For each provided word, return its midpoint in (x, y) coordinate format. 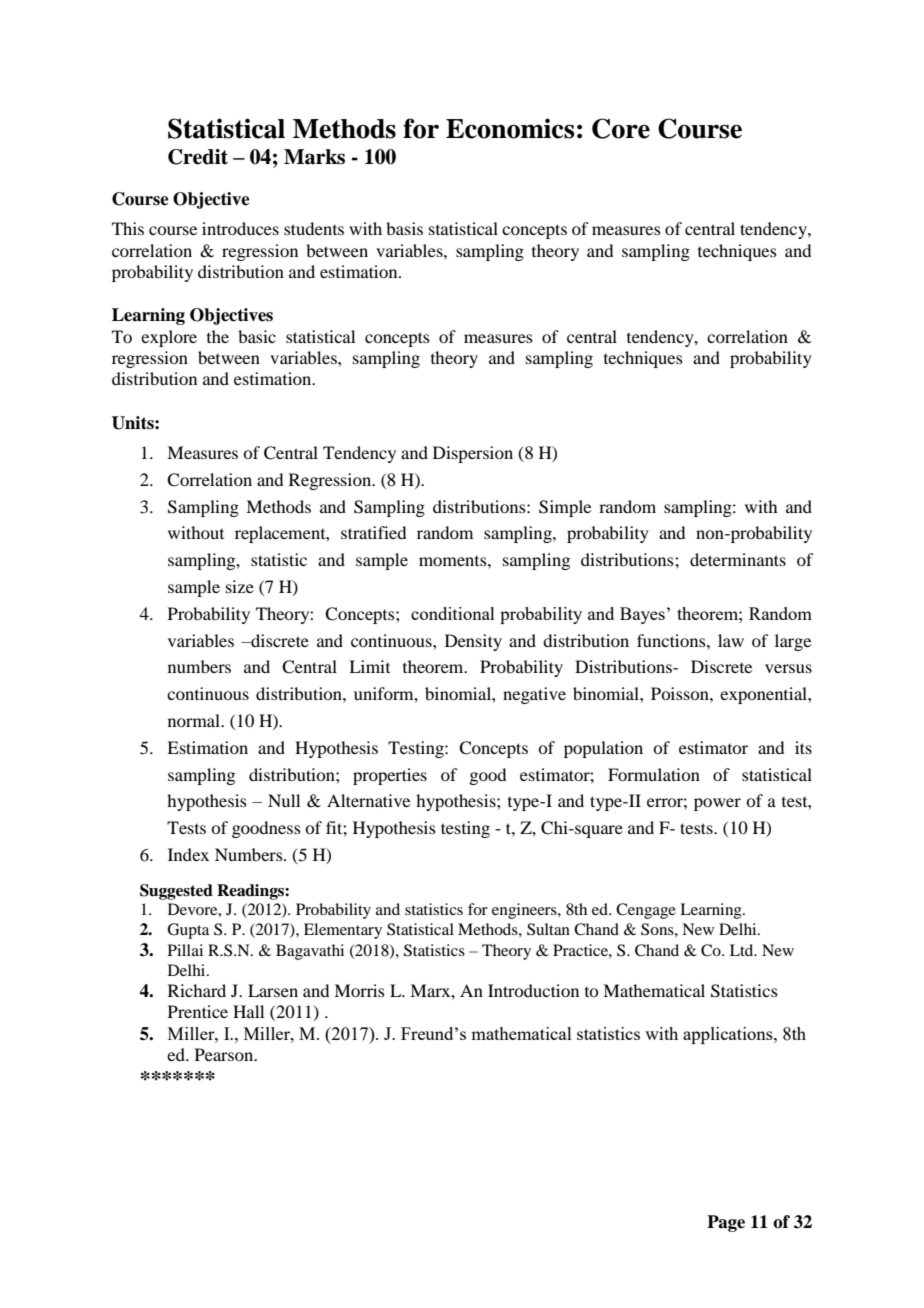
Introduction (533, 990)
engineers (525, 911)
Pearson (225, 1054)
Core (621, 128)
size (240, 586)
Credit (198, 157)
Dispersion (473, 454)
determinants (738, 559)
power (717, 804)
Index (188, 854)
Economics (510, 128)
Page (726, 1223)
